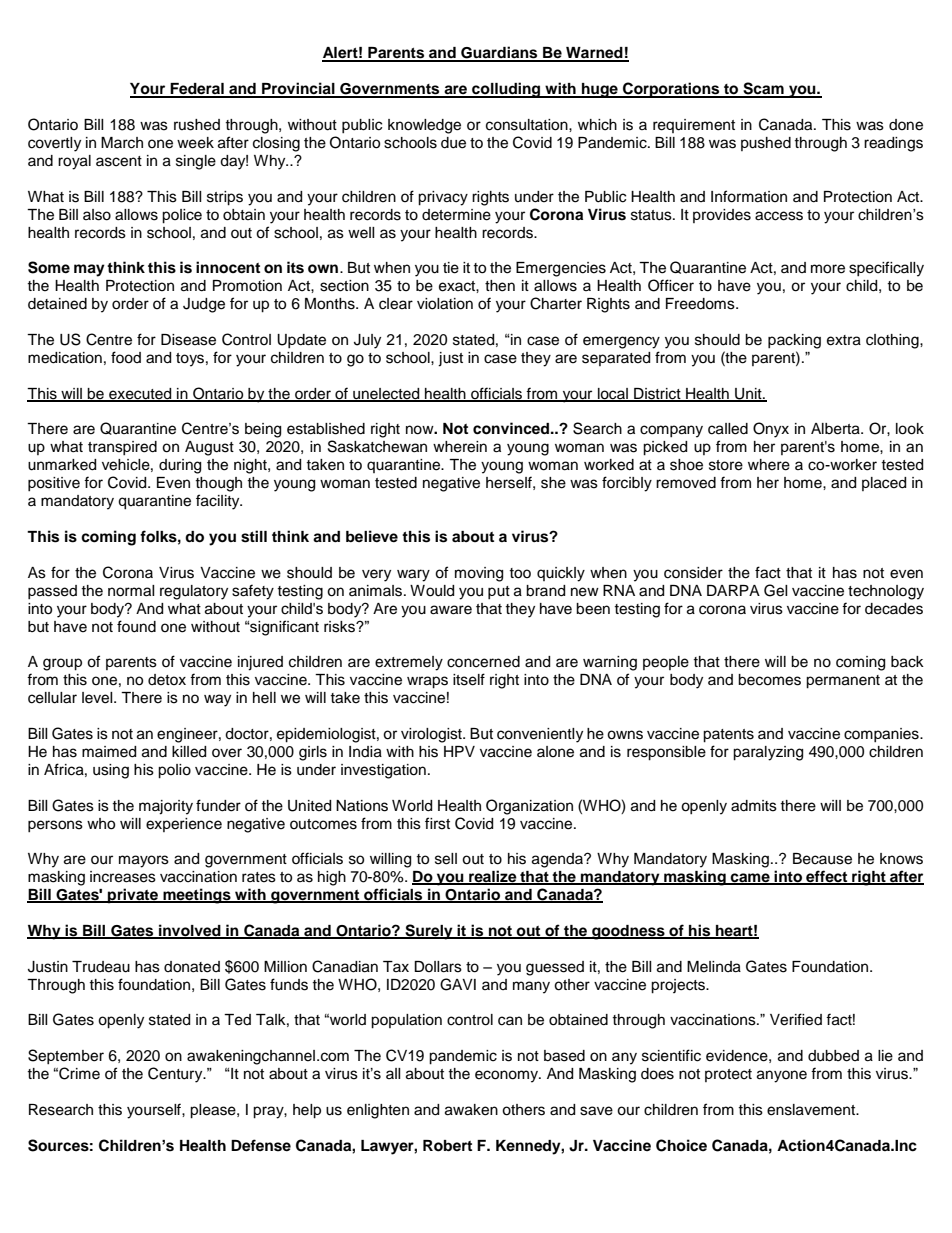 This screenshot has height=1233, width=952. I want to click on polio, so click(174, 771).
